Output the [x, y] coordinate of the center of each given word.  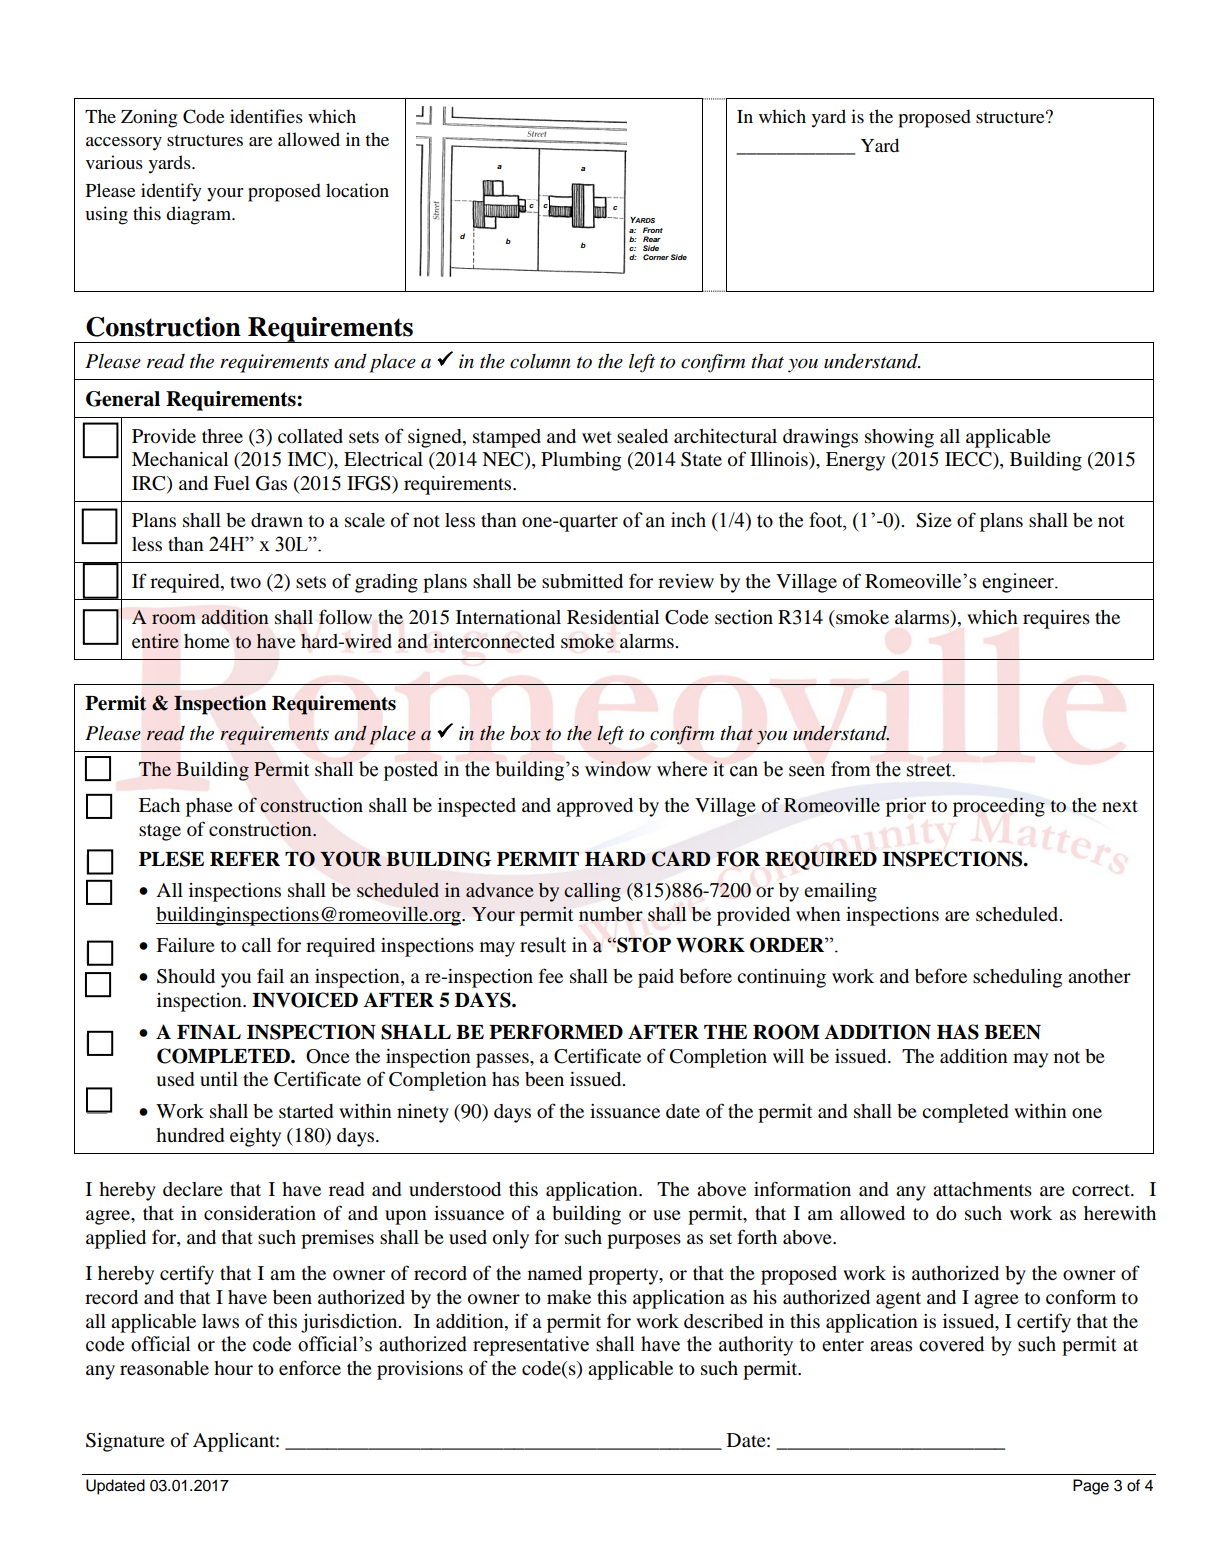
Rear [652, 239]
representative [531, 1346]
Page [1091, 1487]
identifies [266, 116]
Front [653, 230]
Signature [125, 1442]
